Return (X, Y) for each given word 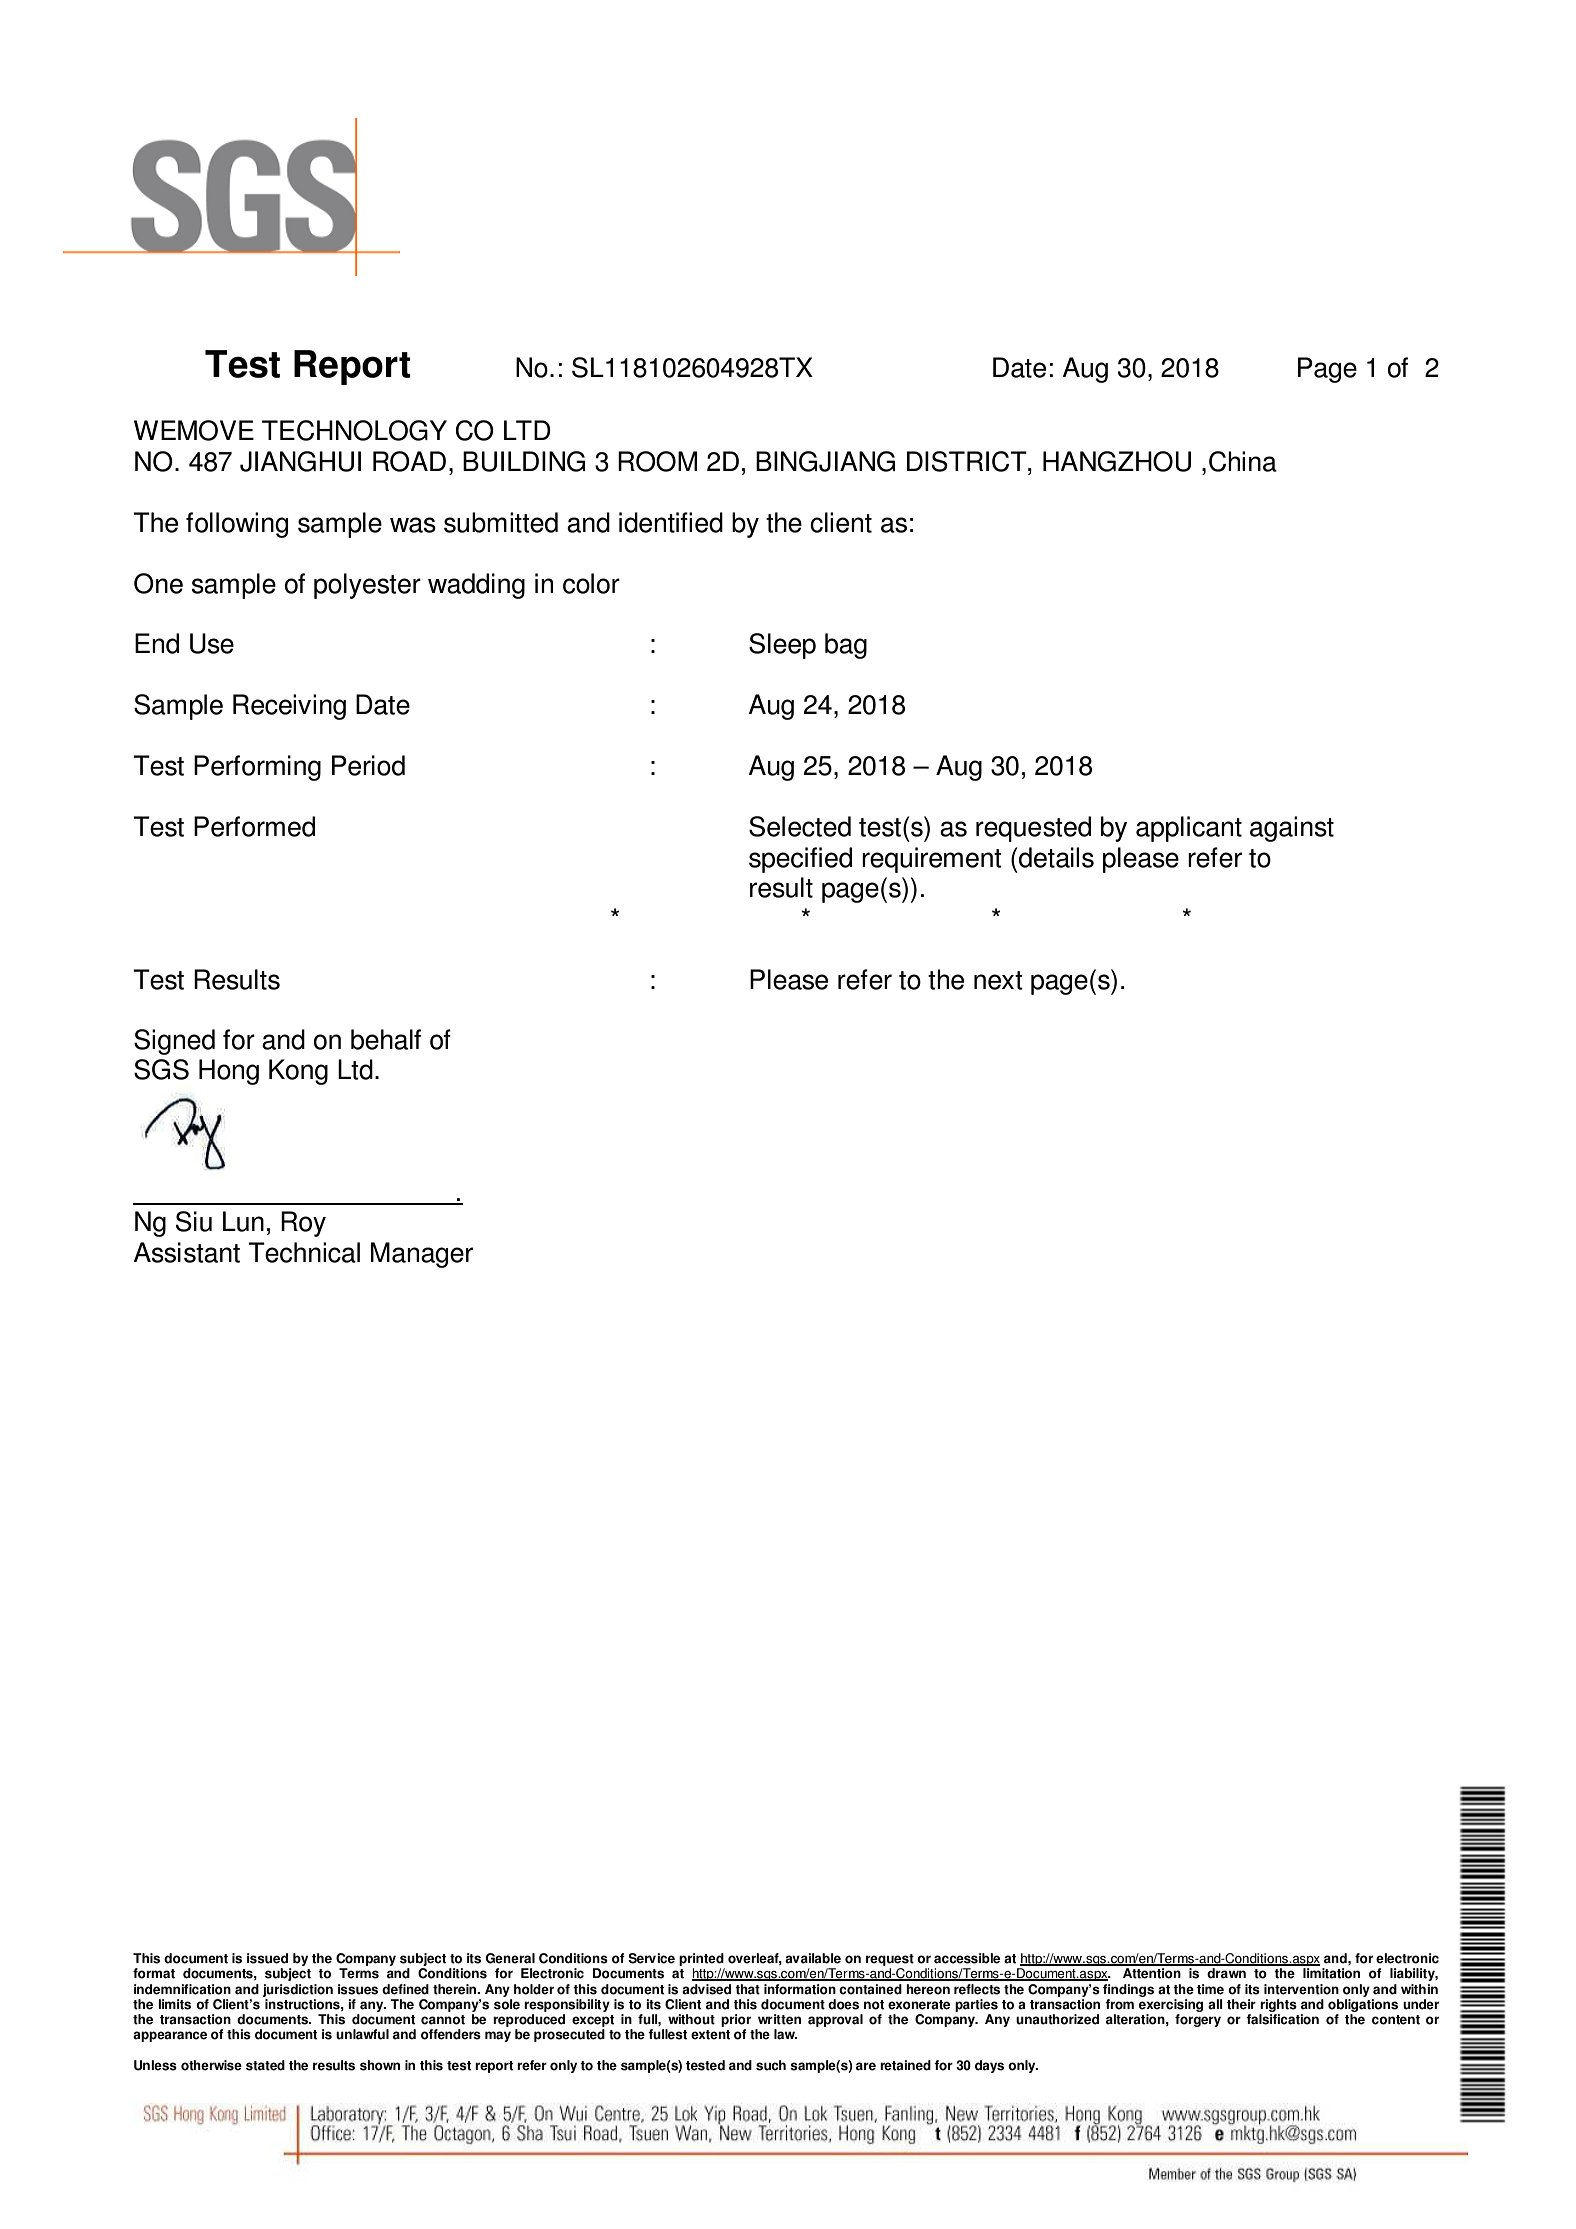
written (779, 2019)
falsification (1282, 2019)
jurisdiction (298, 1990)
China (1243, 461)
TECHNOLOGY (354, 430)
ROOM (657, 461)
